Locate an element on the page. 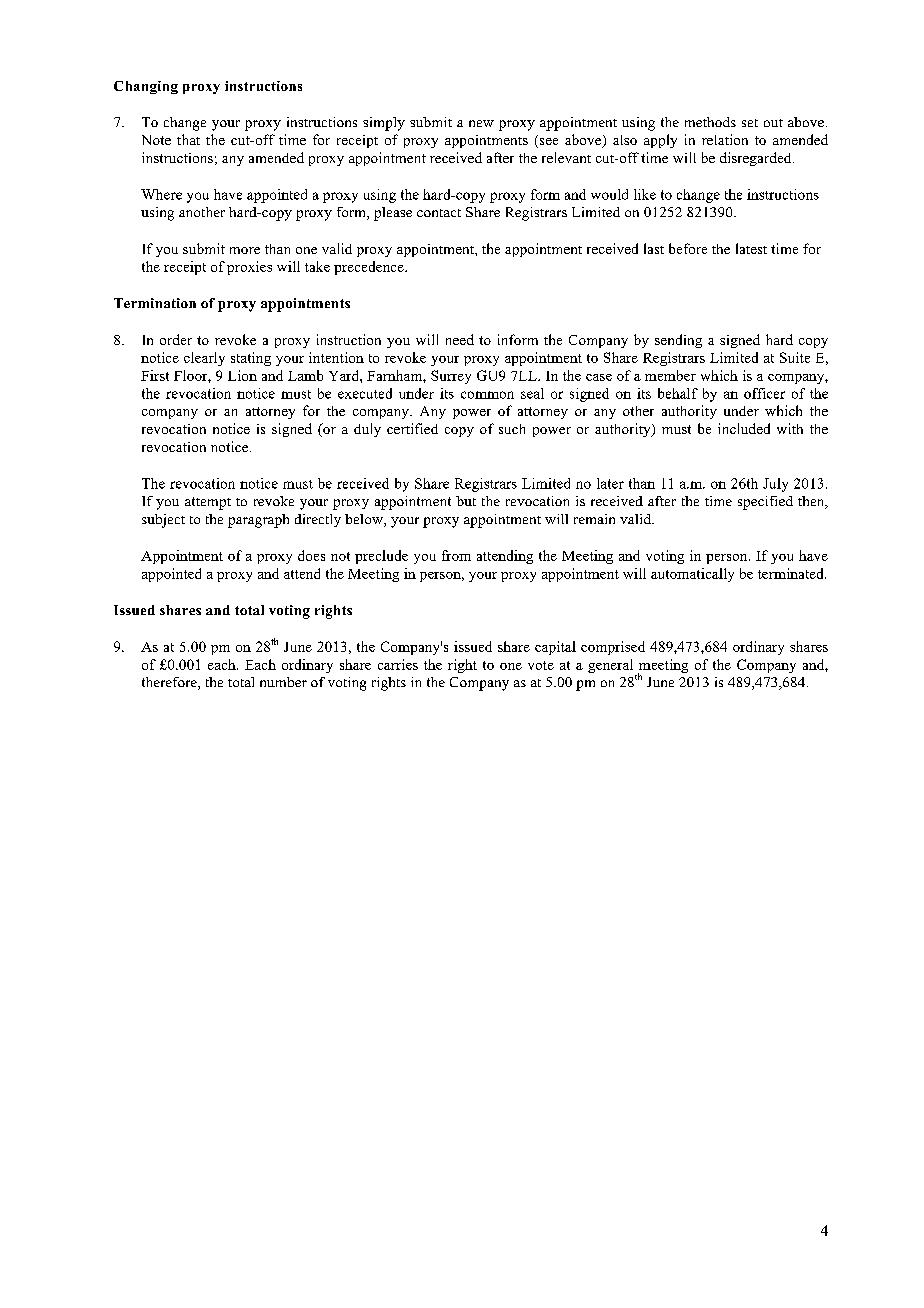 This image has height=1308, width=924. new is located at coordinates (481, 123).
